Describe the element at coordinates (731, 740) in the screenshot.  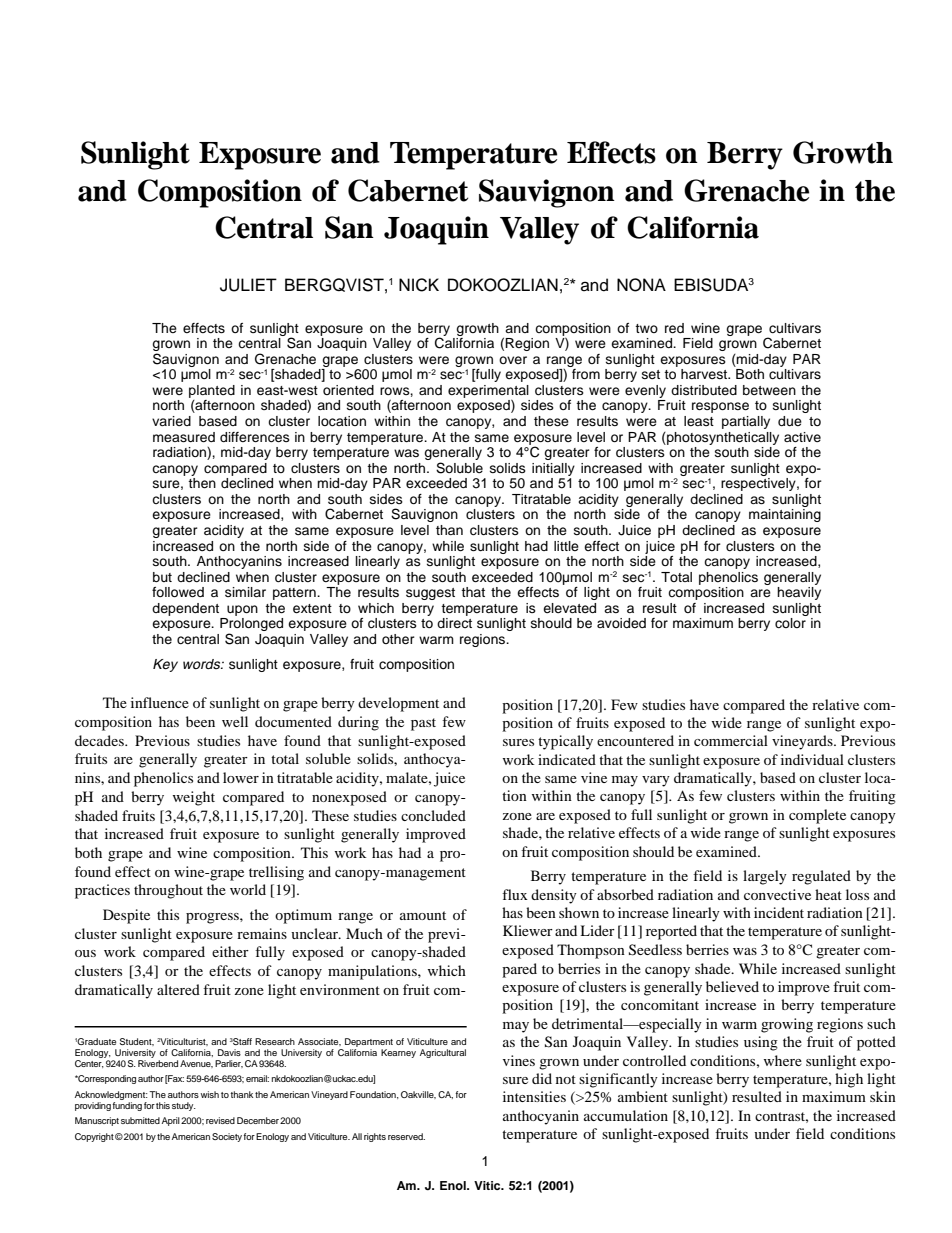
I see `commercial` at that location.
